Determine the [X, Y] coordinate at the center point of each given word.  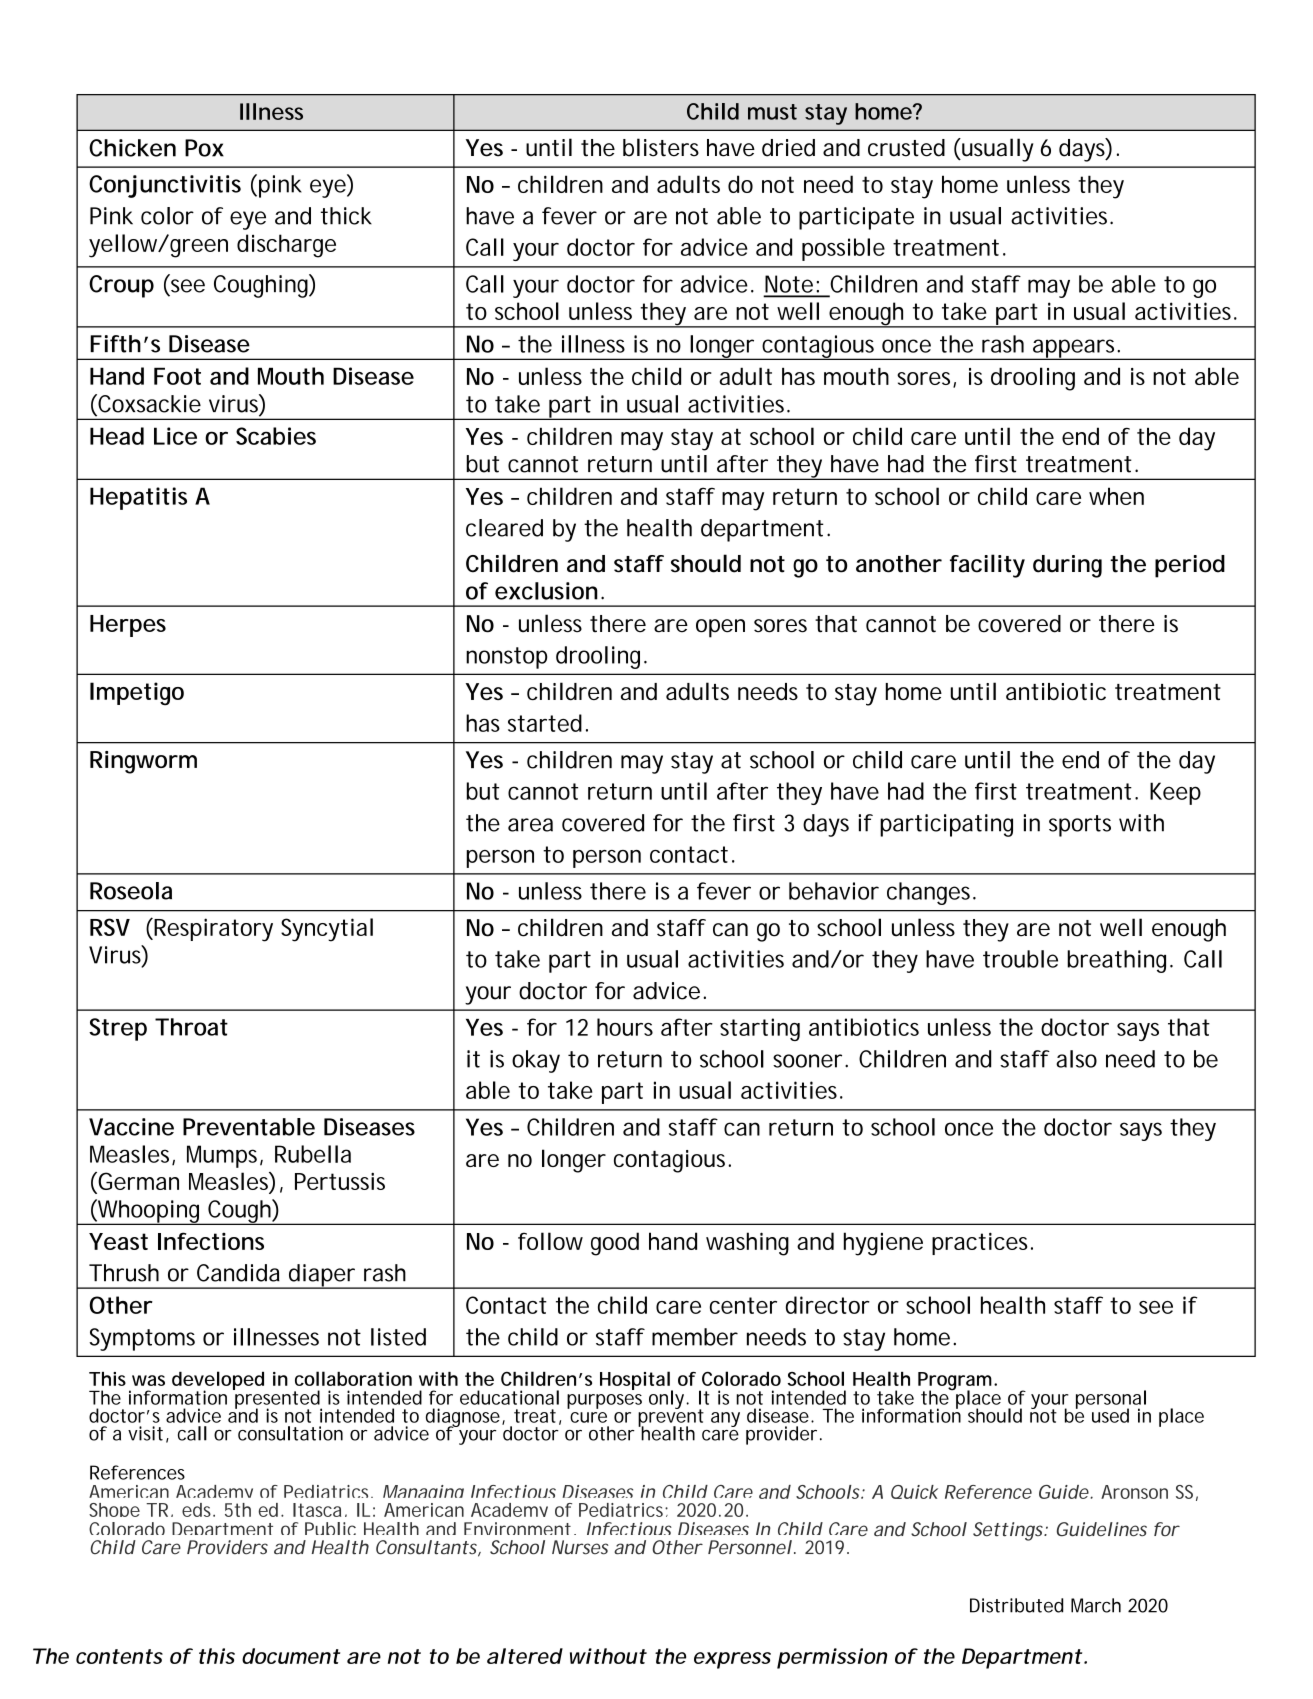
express [732, 1660]
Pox [204, 148]
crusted [906, 148]
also [1076, 1059]
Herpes [128, 626]
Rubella [313, 1154]
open [720, 628]
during [1067, 566]
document [291, 1656]
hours [625, 1027]
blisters [661, 147]
